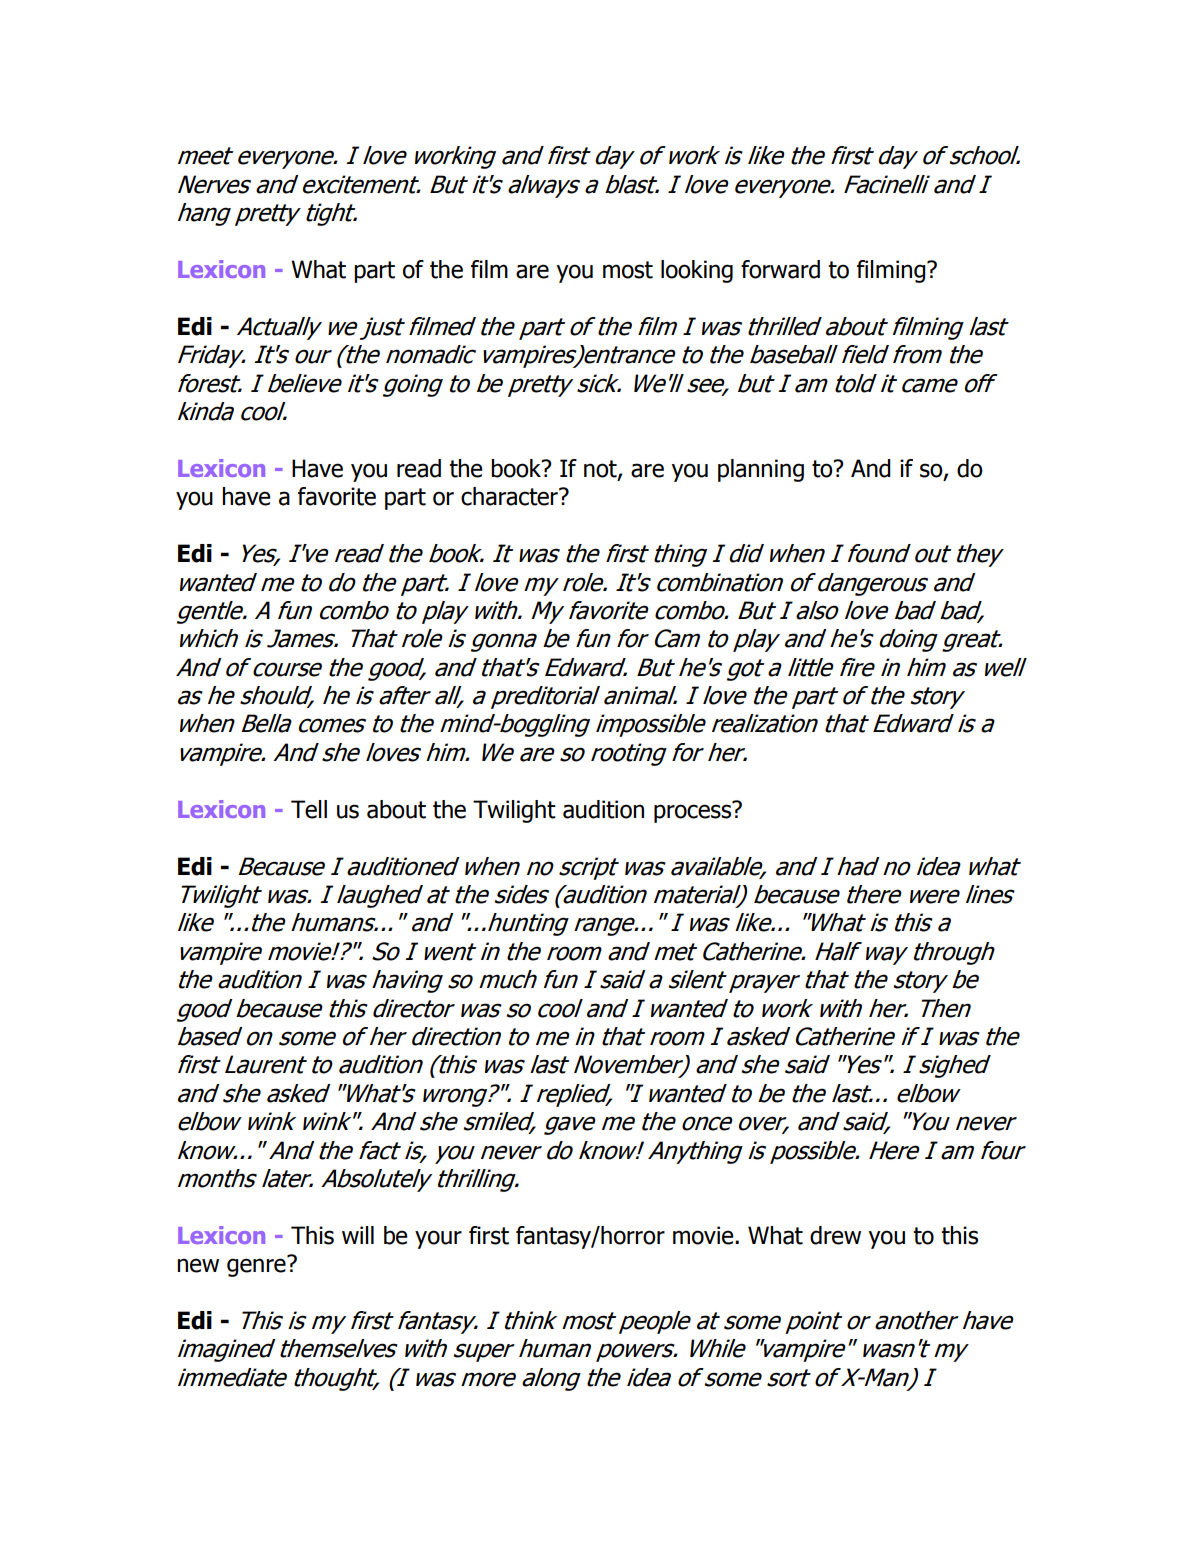 Image resolution: width=1200 pixels, height=1553 pixels. What do you see at coordinates (697, 271) in the screenshot?
I see `looking` at bounding box center [697, 271].
